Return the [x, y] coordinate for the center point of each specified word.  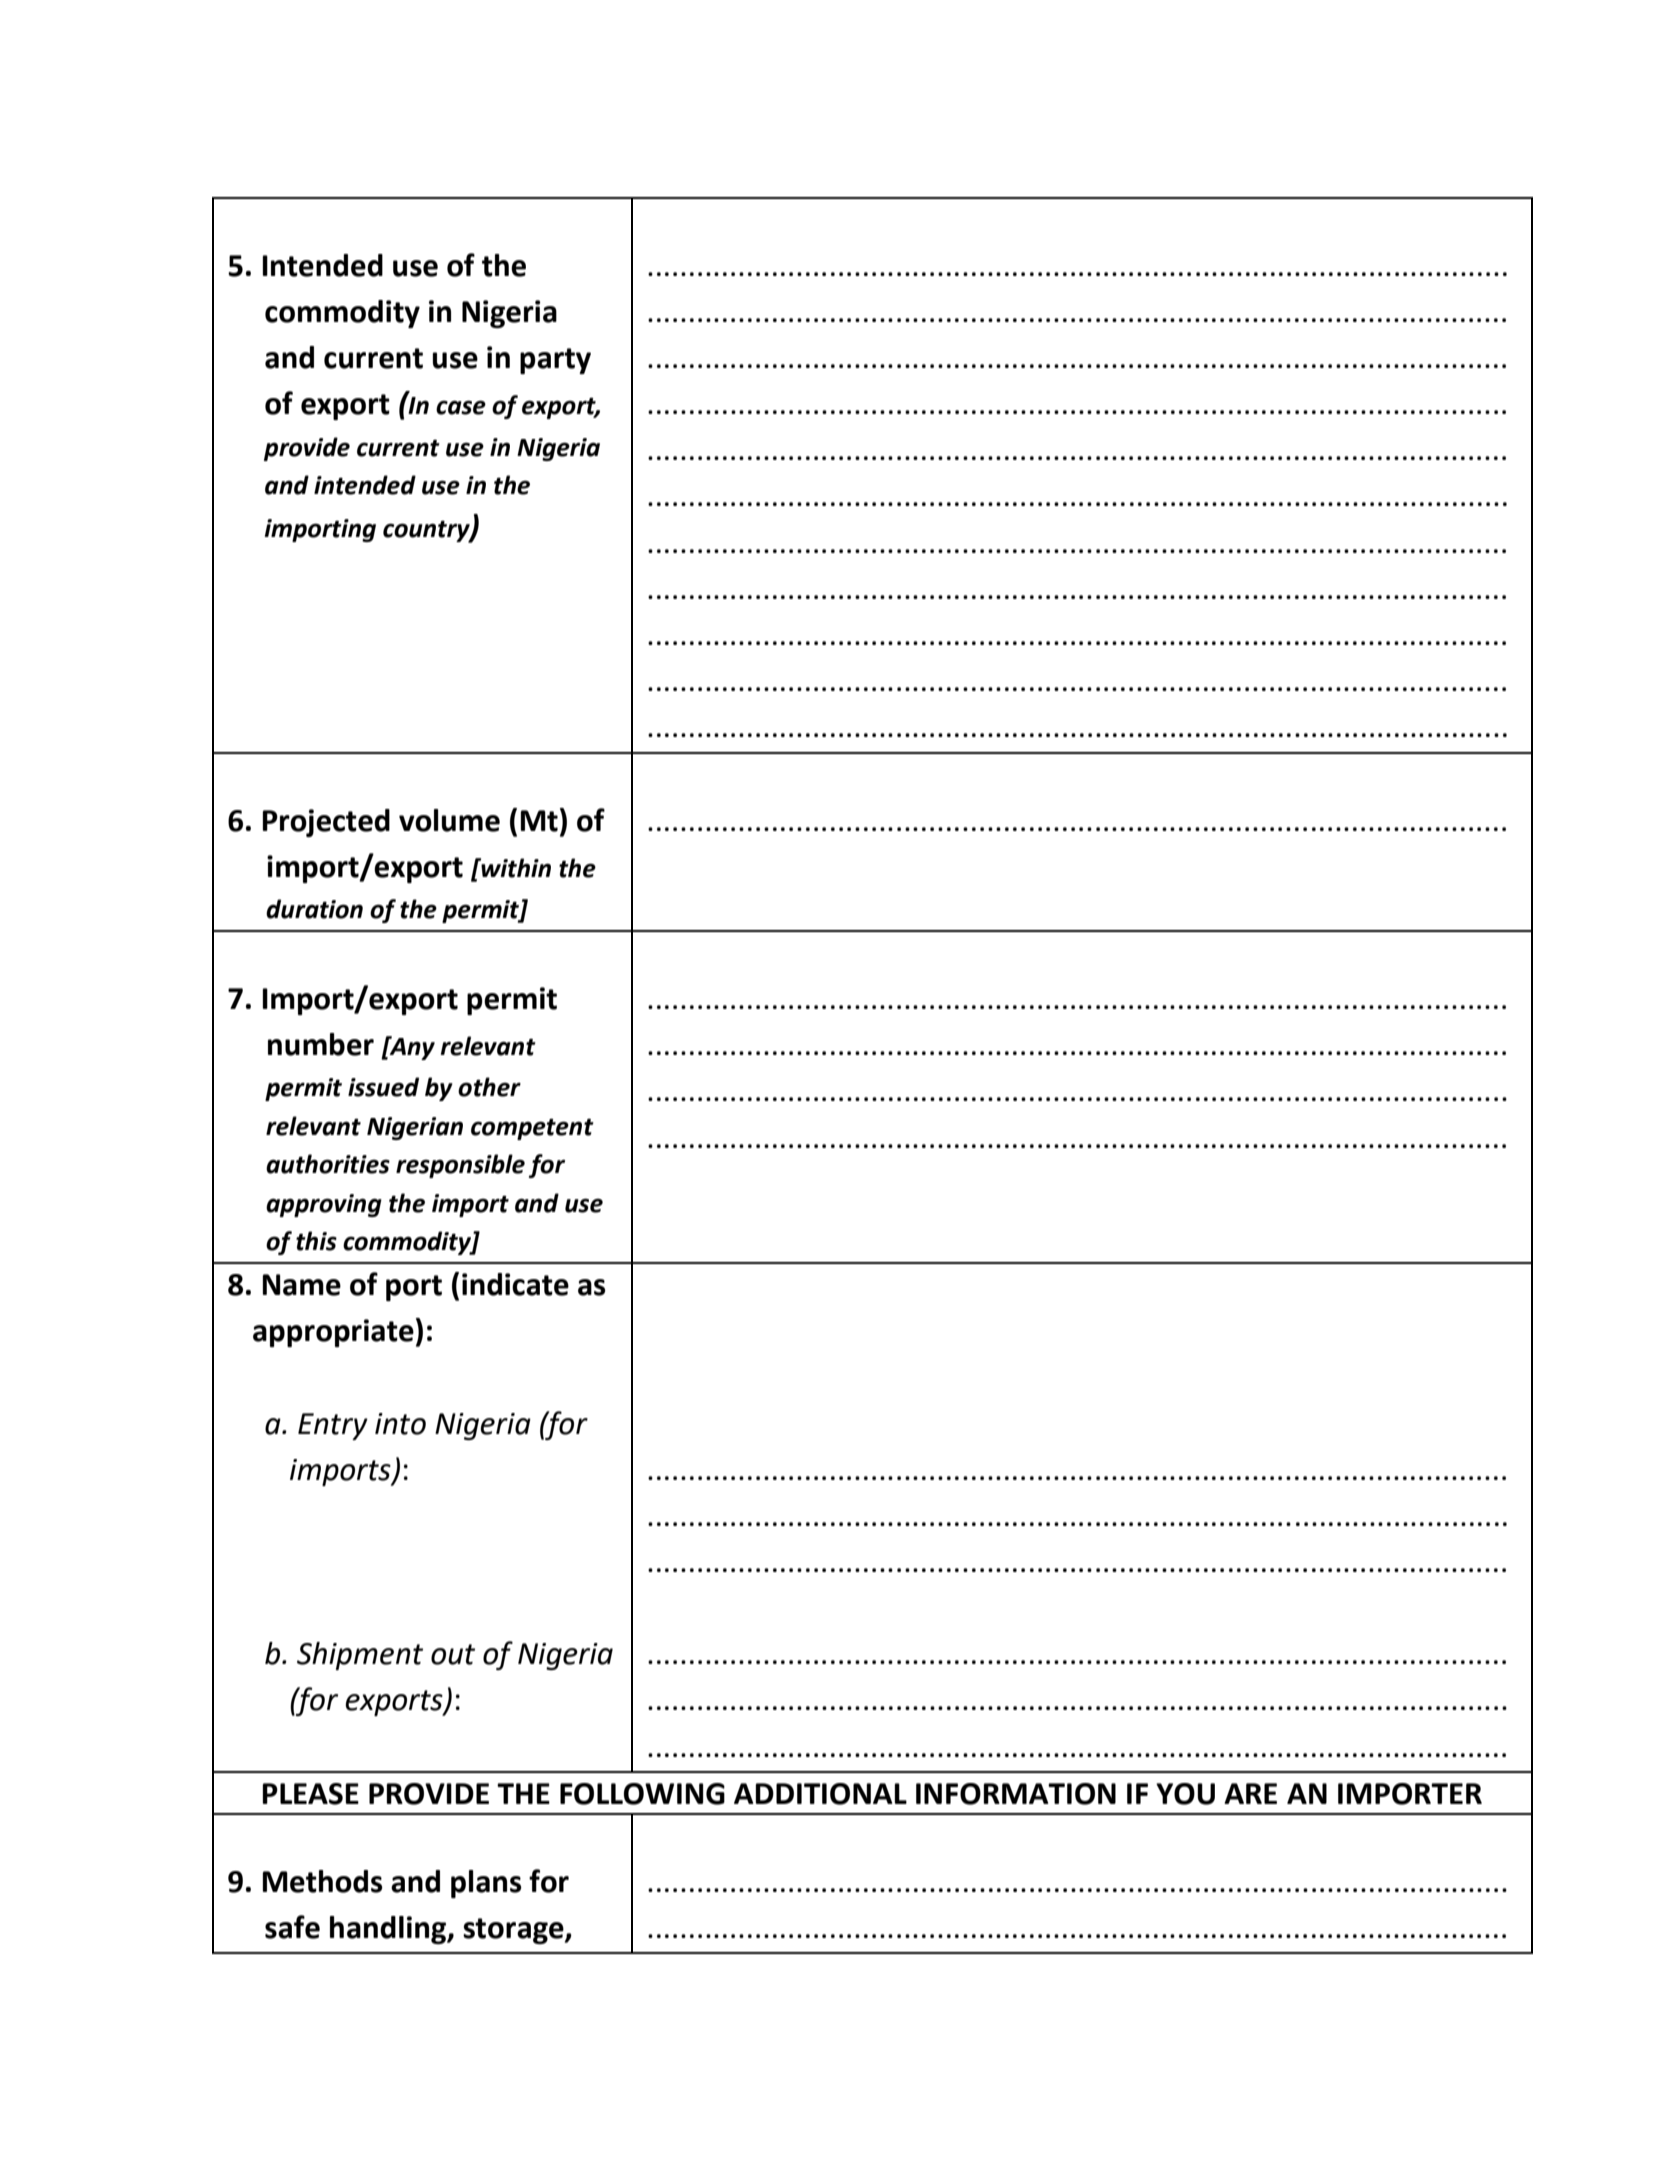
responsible [460, 1166]
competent [532, 1129]
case [461, 407]
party [555, 361]
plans [486, 1884]
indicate [515, 1284]
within [515, 868]
